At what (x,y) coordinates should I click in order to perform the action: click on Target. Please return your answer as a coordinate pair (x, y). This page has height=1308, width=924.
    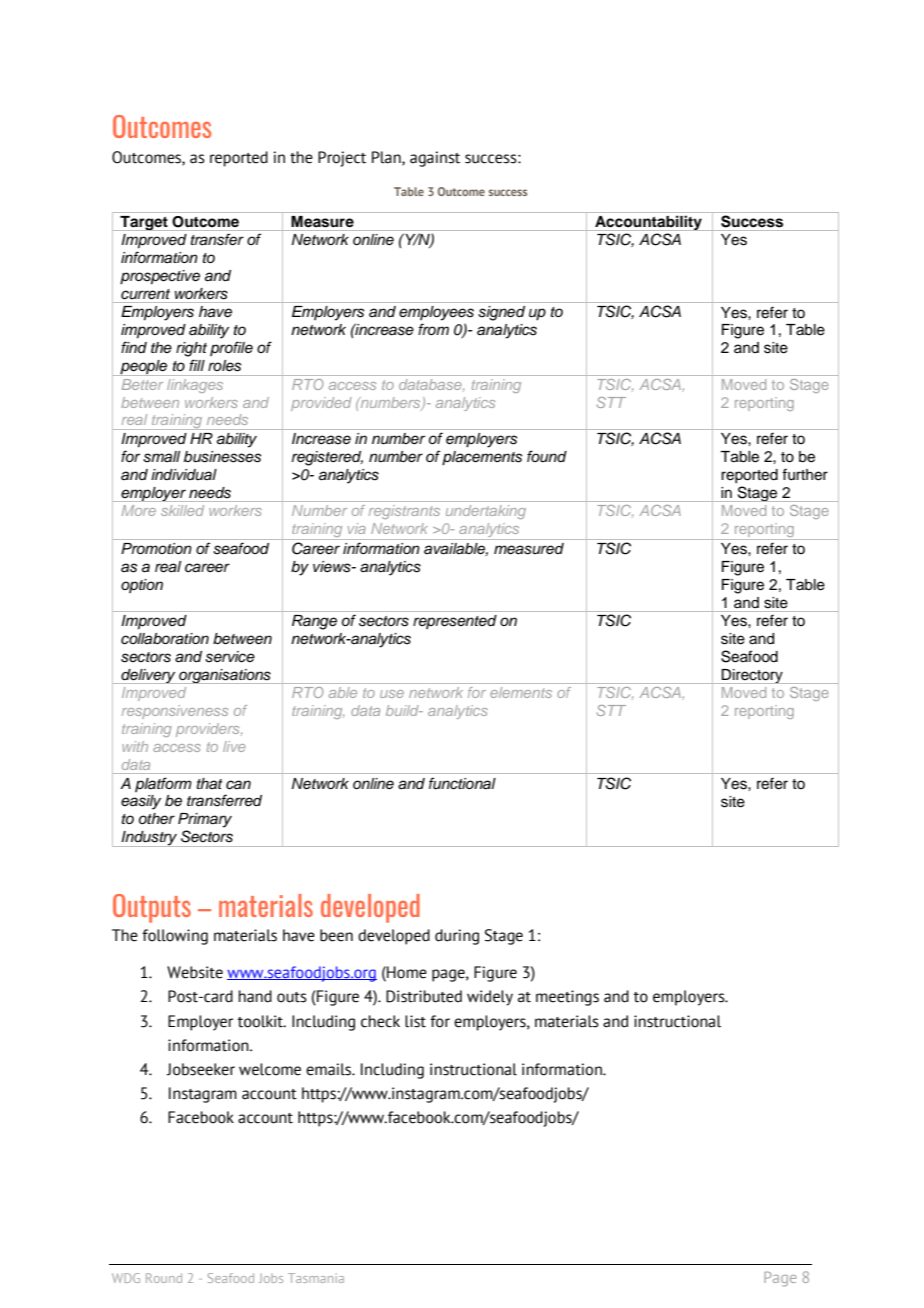
    Looking at the image, I should click on (144, 223).
